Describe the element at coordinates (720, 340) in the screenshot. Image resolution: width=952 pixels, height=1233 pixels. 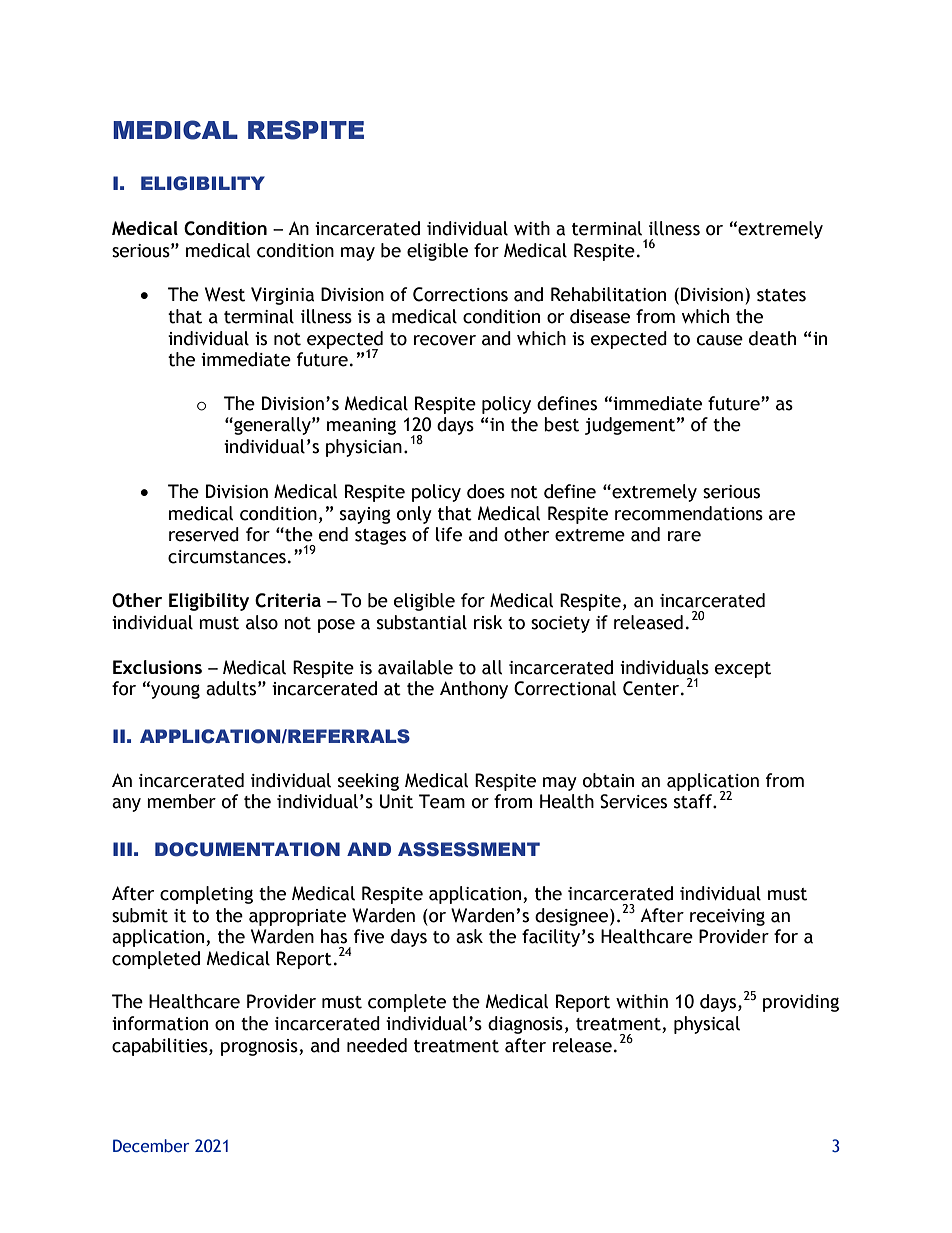
I see `cause` at that location.
